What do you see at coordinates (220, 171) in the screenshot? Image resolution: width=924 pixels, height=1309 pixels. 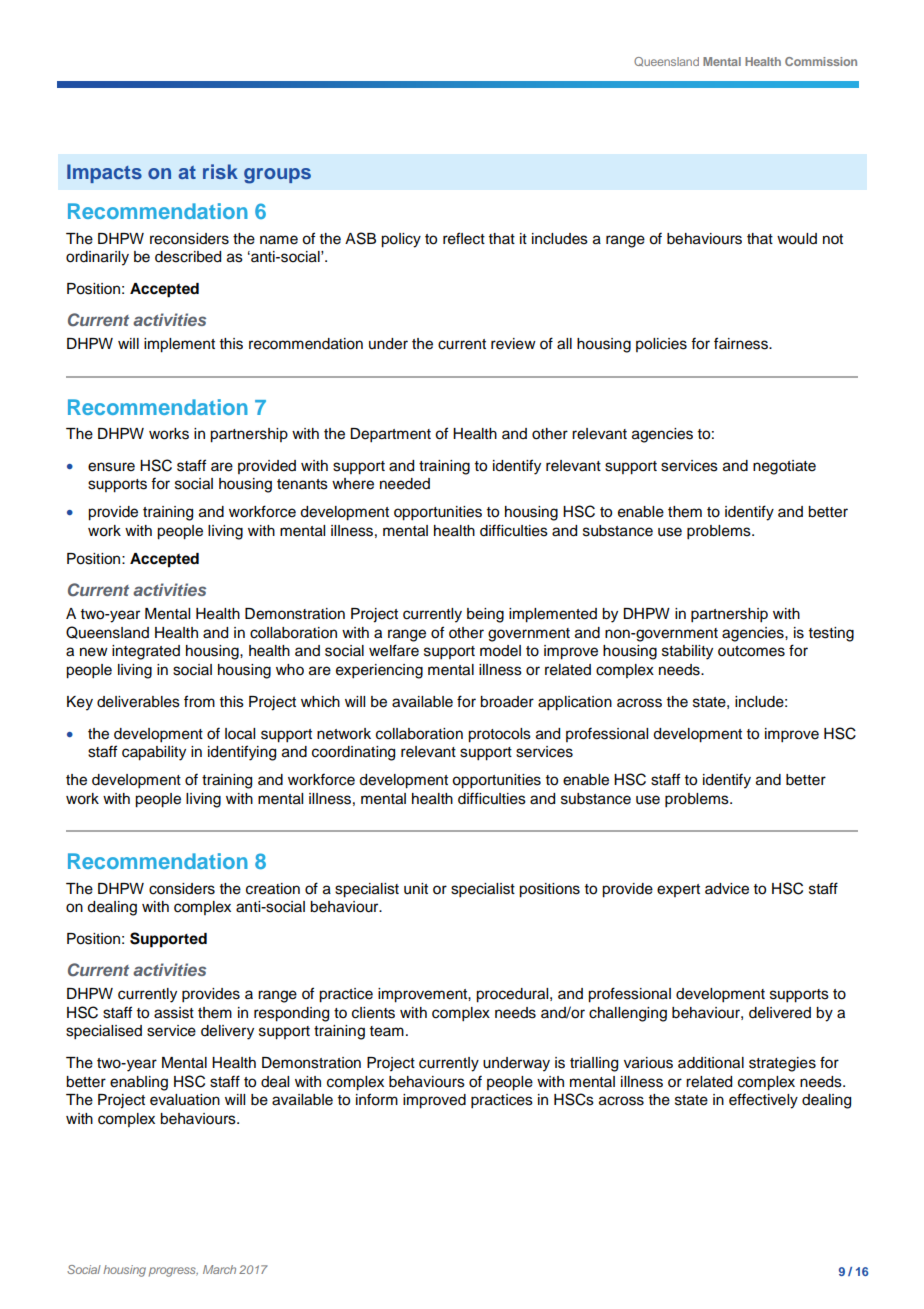 I see `risk` at bounding box center [220, 171].
